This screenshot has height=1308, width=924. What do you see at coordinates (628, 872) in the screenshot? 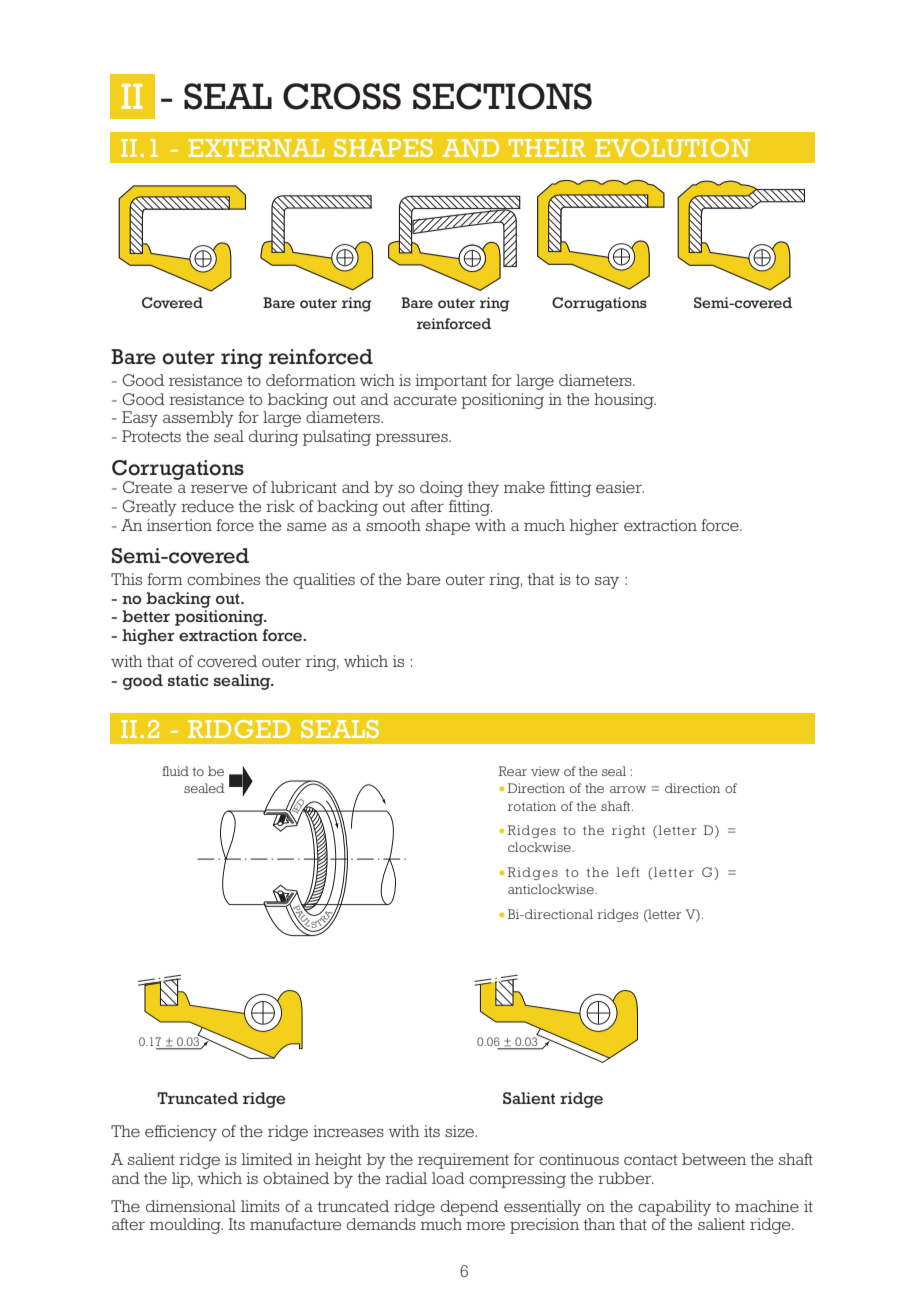
I see `left` at bounding box center [628, 872].
